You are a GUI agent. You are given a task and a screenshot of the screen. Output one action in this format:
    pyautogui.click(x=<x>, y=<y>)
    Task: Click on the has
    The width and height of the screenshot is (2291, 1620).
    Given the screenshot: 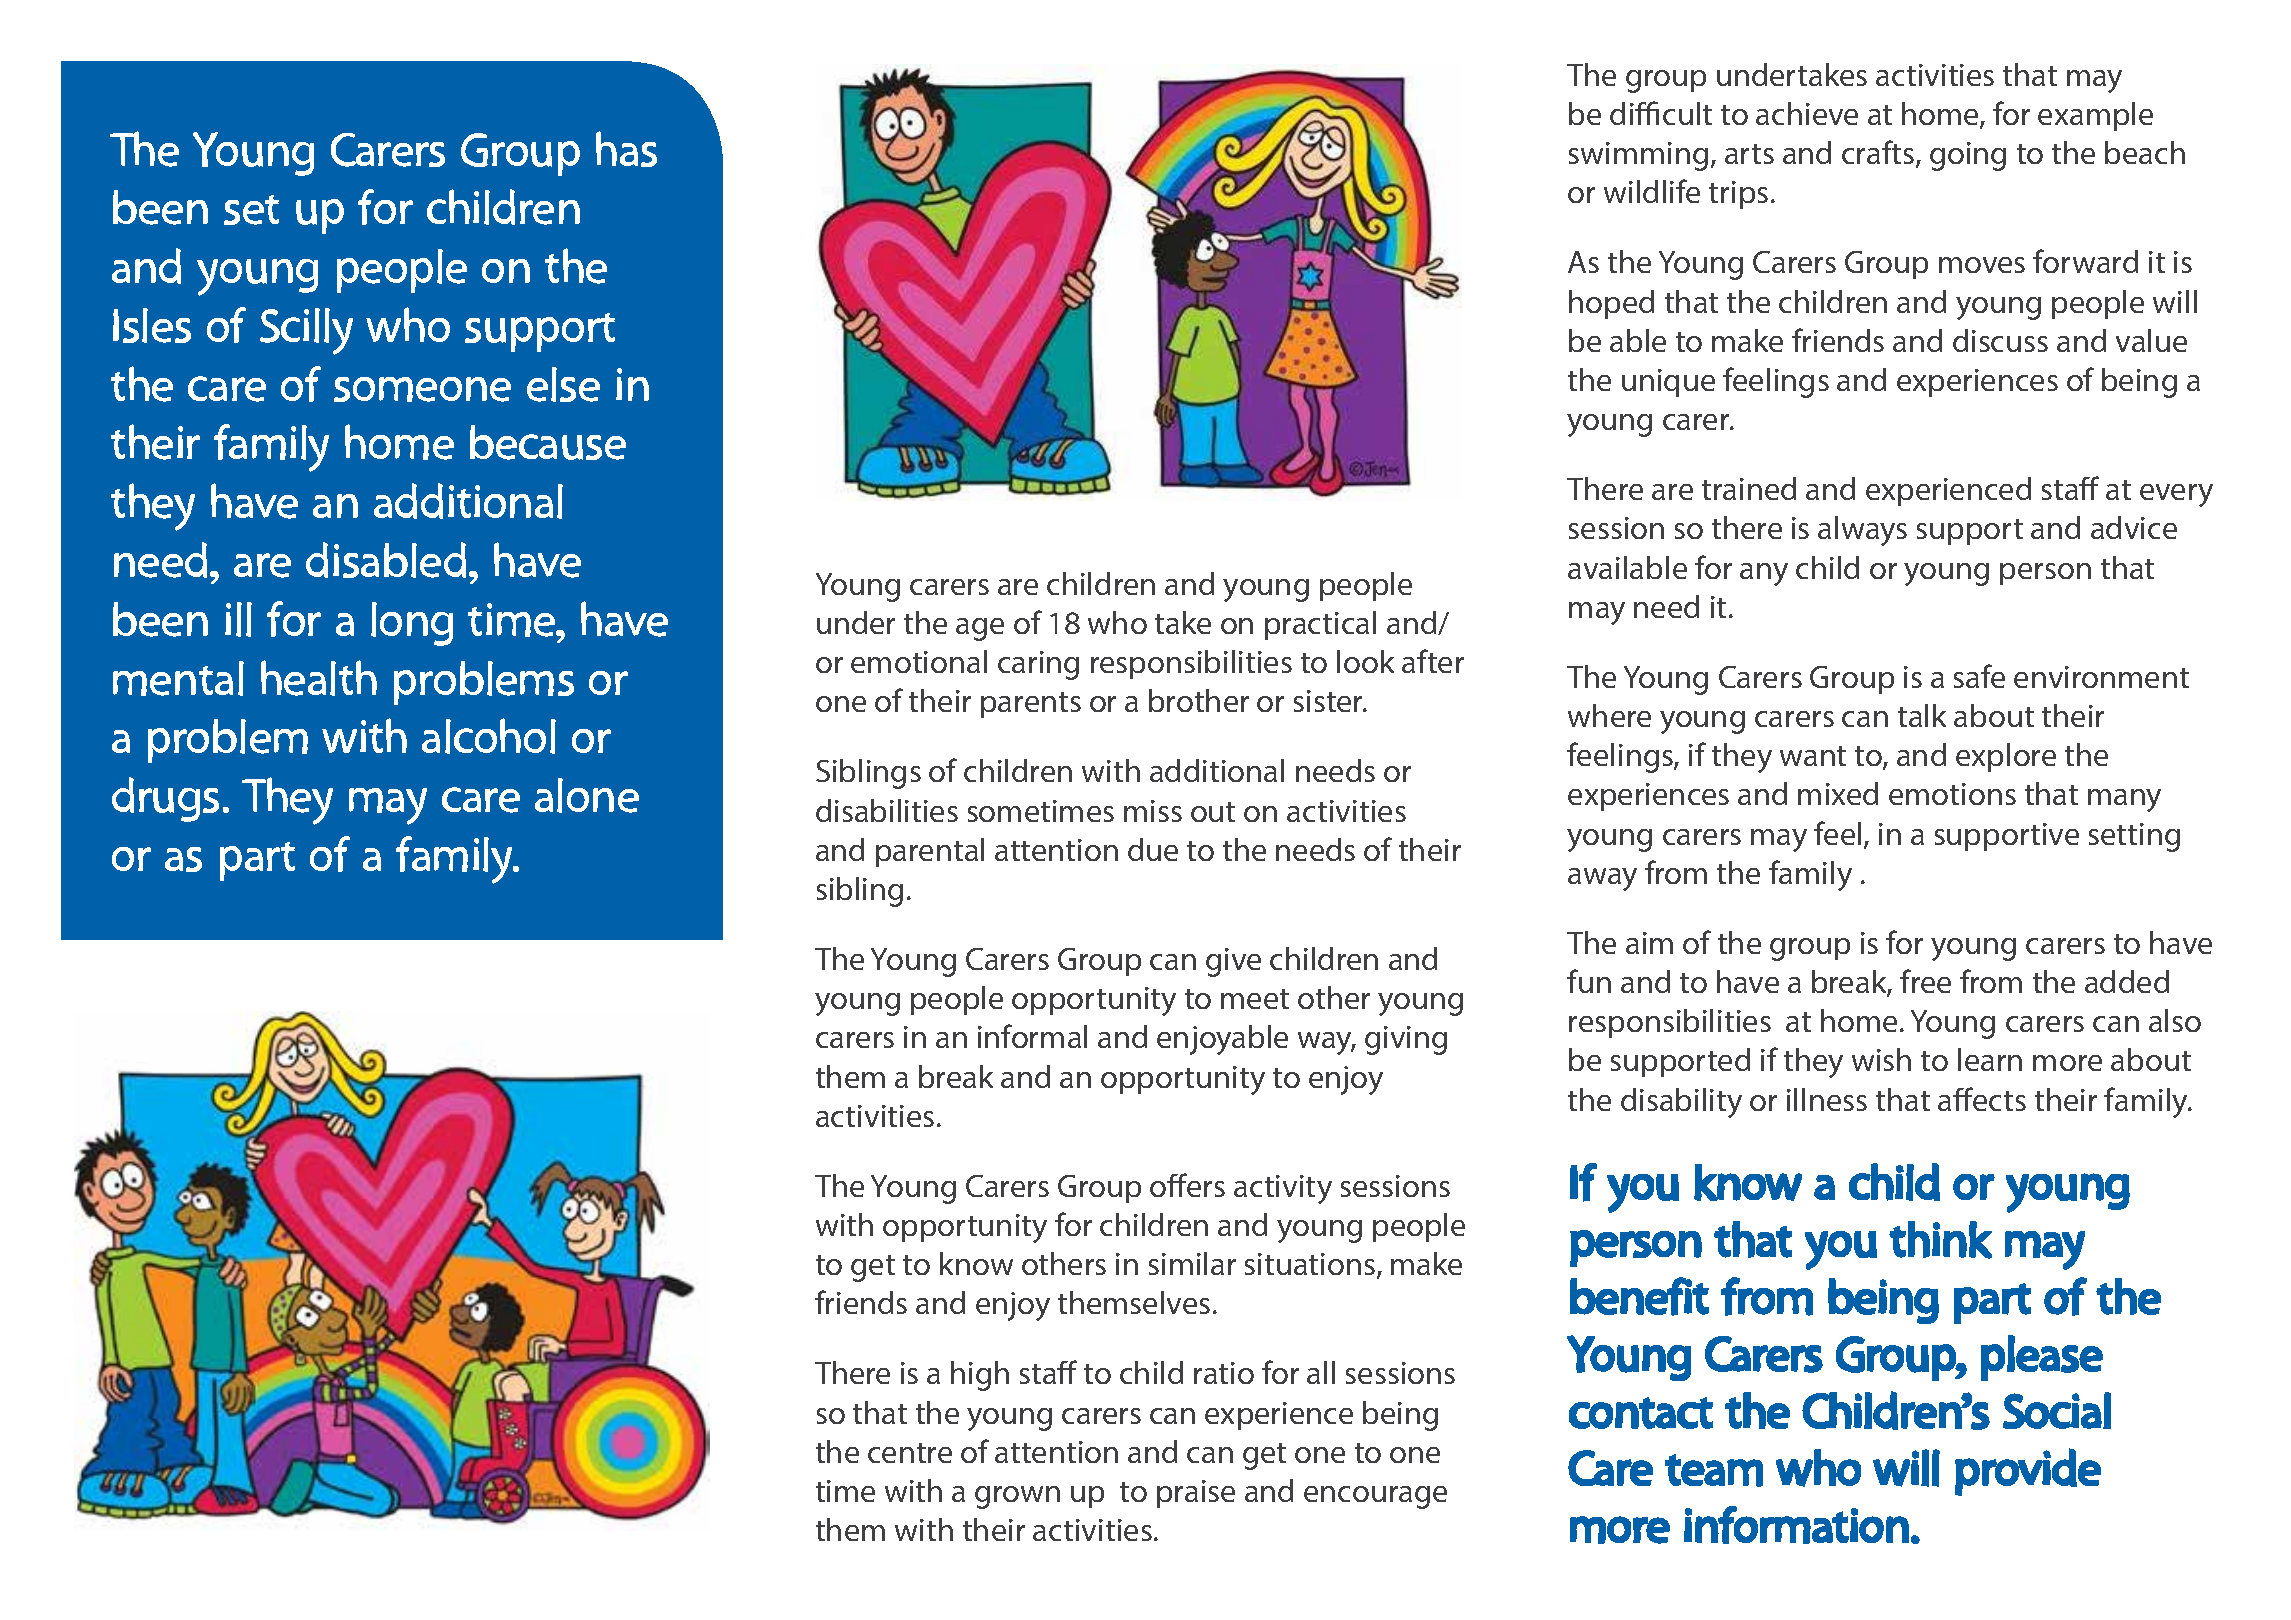 What is the action you would take?
    pyautogui.click(x=626, y=149)
